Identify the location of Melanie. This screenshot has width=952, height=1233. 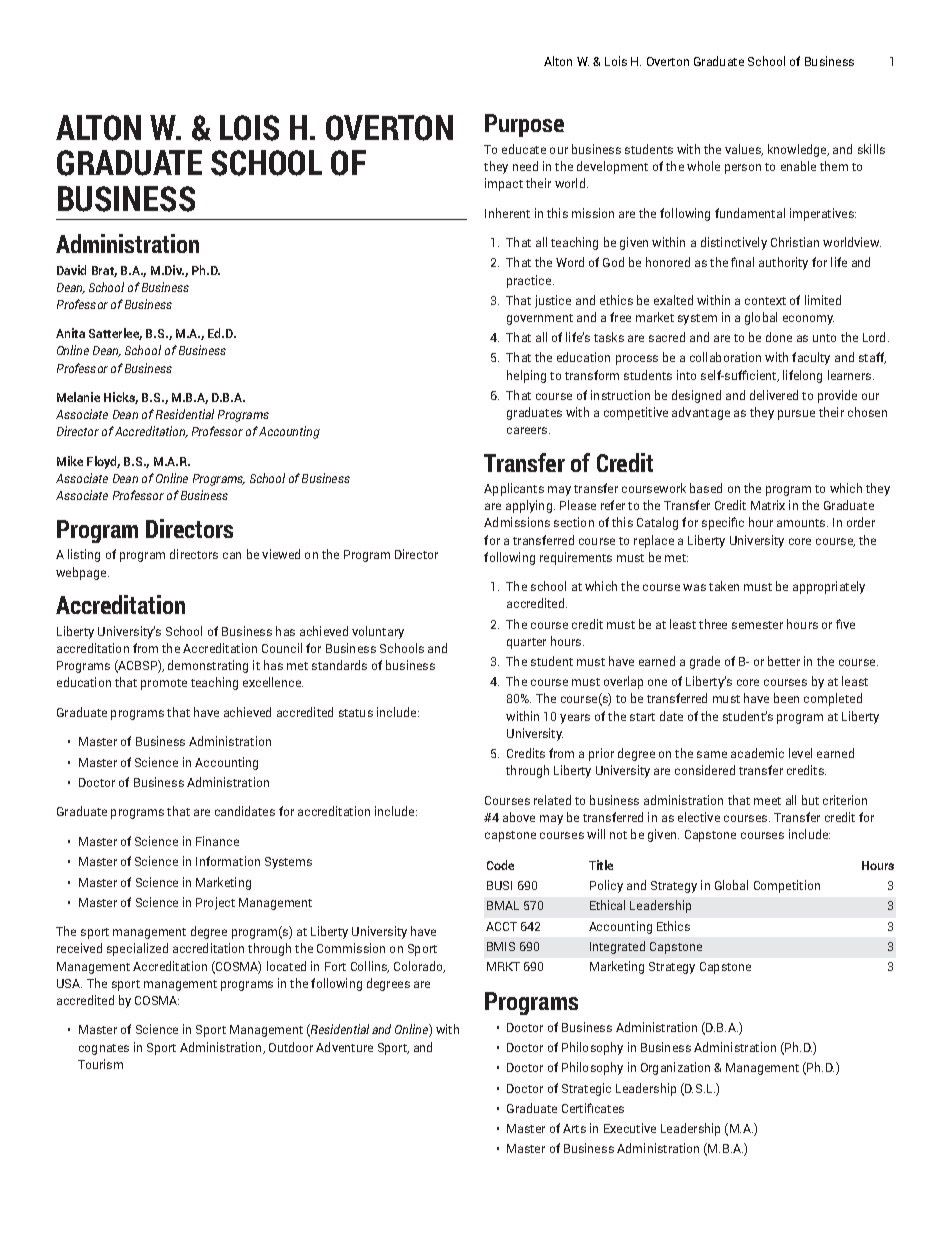
(78, 397).
